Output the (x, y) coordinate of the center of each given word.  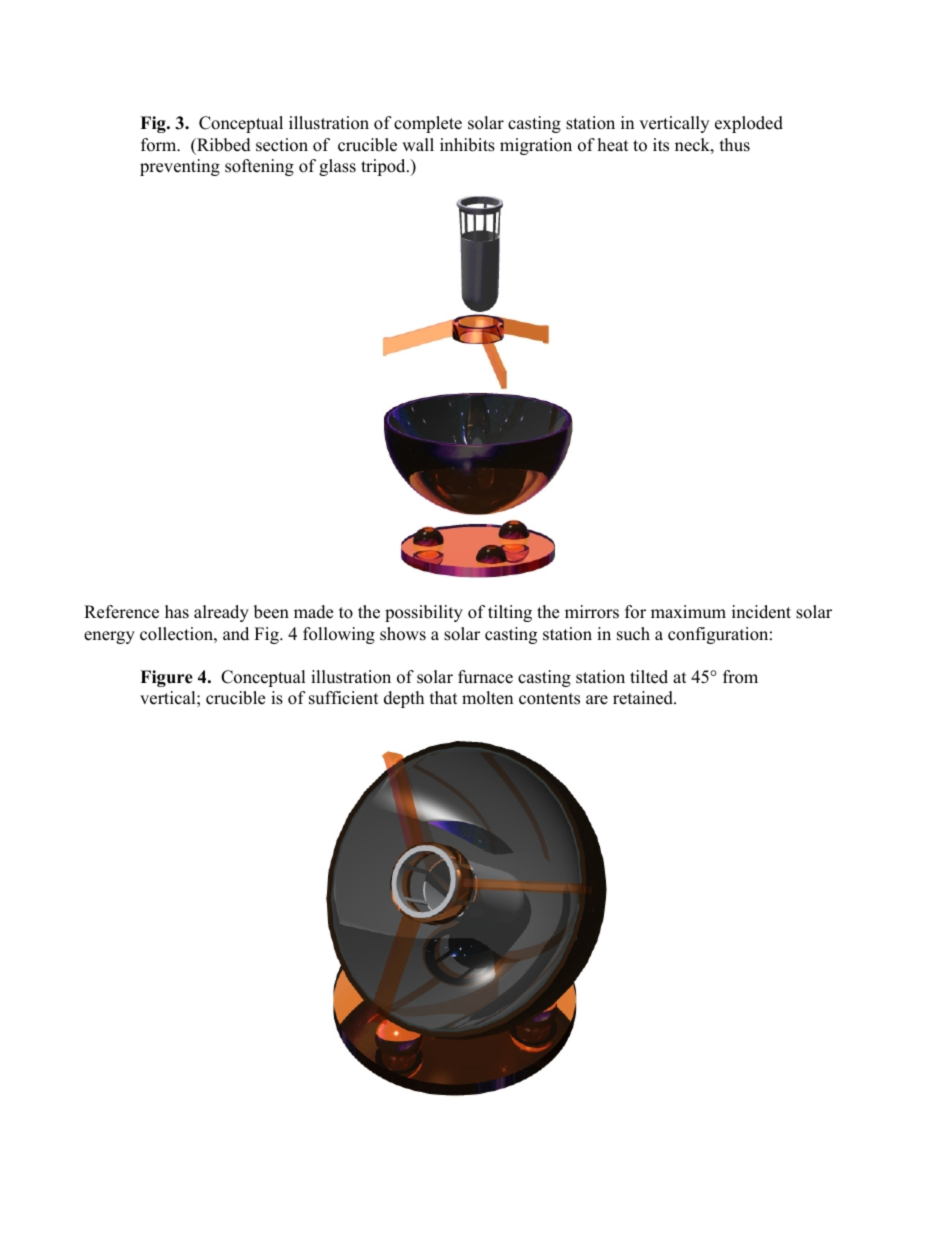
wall (418, 144)
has (177, 612)
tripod (384, 167)
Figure (166, 678)
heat (613, 145)
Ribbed (223, 145)
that (444, 697)
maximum (688, 612)
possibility (424, 613)
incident (761, 612)
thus (735, 145)
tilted (649, 677)
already (221, 613)
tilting (510, 613)
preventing (180, 167)
